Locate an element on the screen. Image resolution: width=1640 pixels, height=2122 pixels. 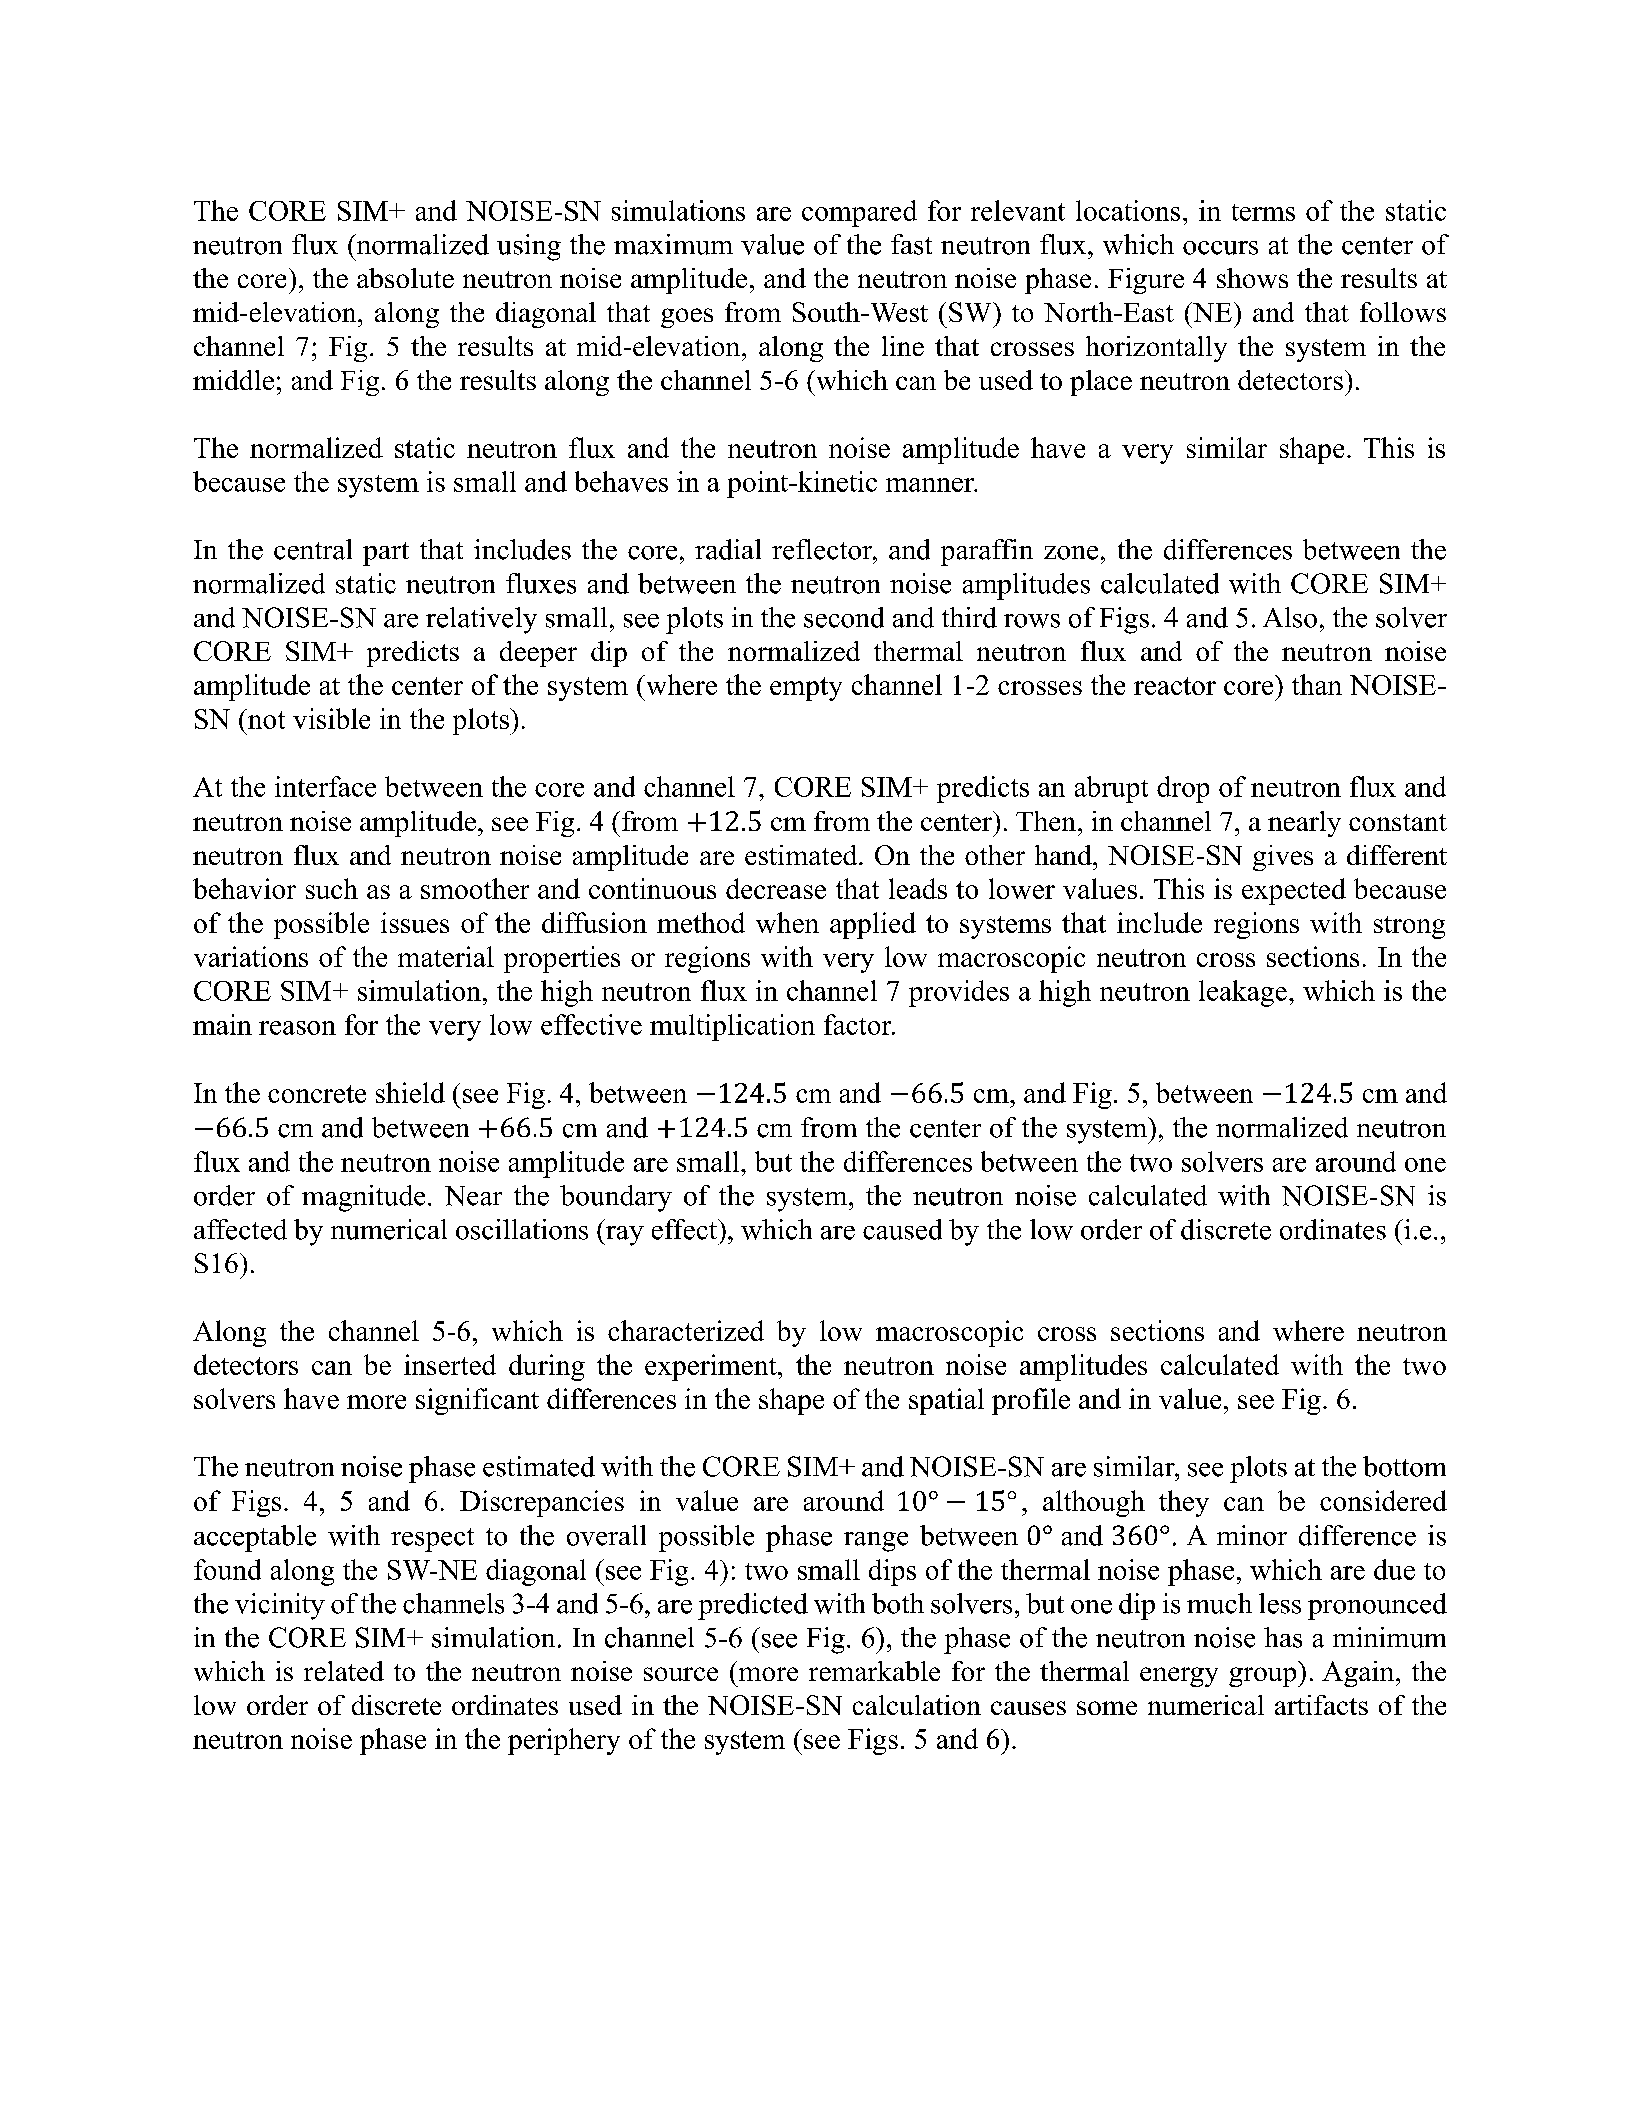
interface is located at coordinates (325, 786).
